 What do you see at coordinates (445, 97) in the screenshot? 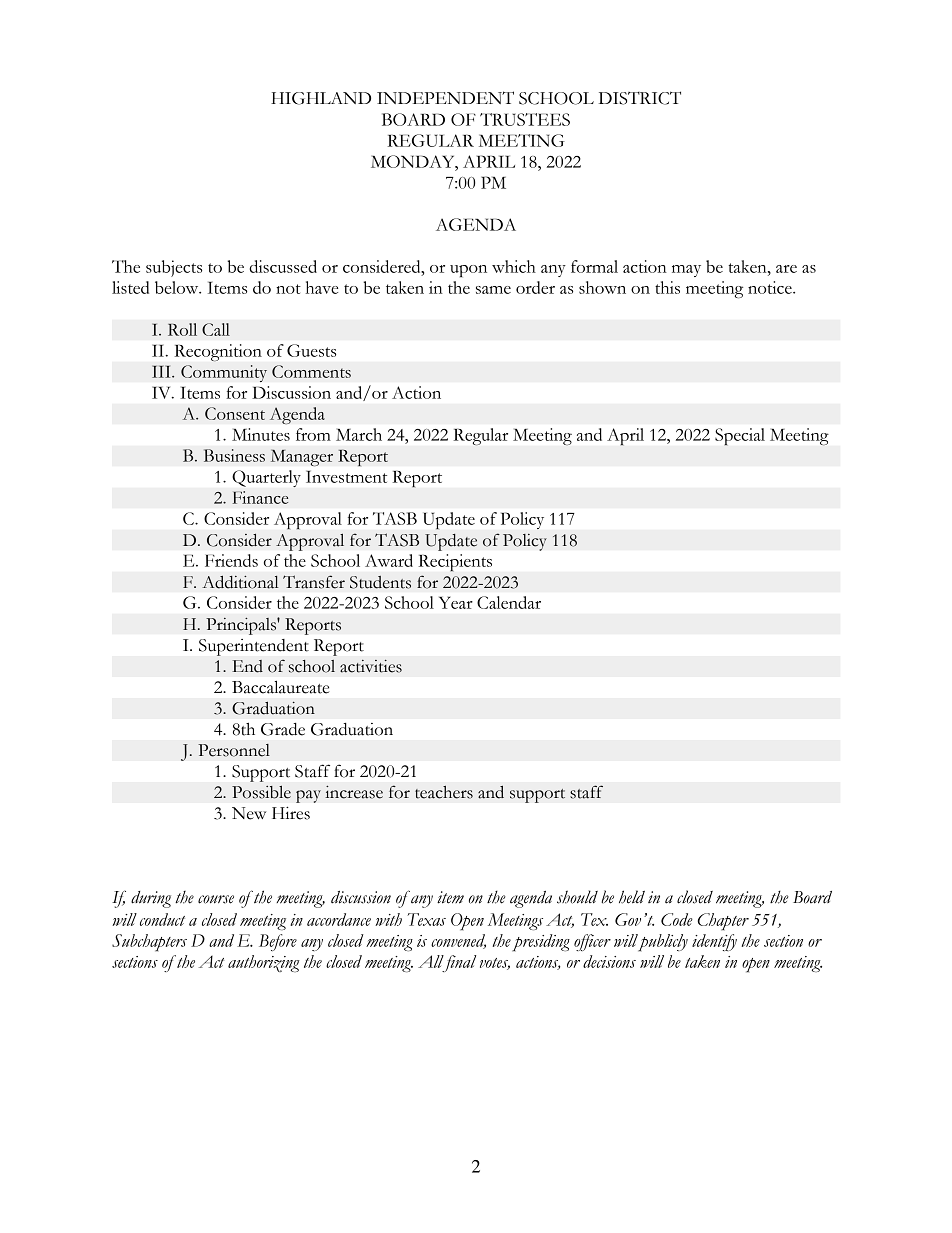
I see `INDEPENDENT` at bounding box center [445, 97].
